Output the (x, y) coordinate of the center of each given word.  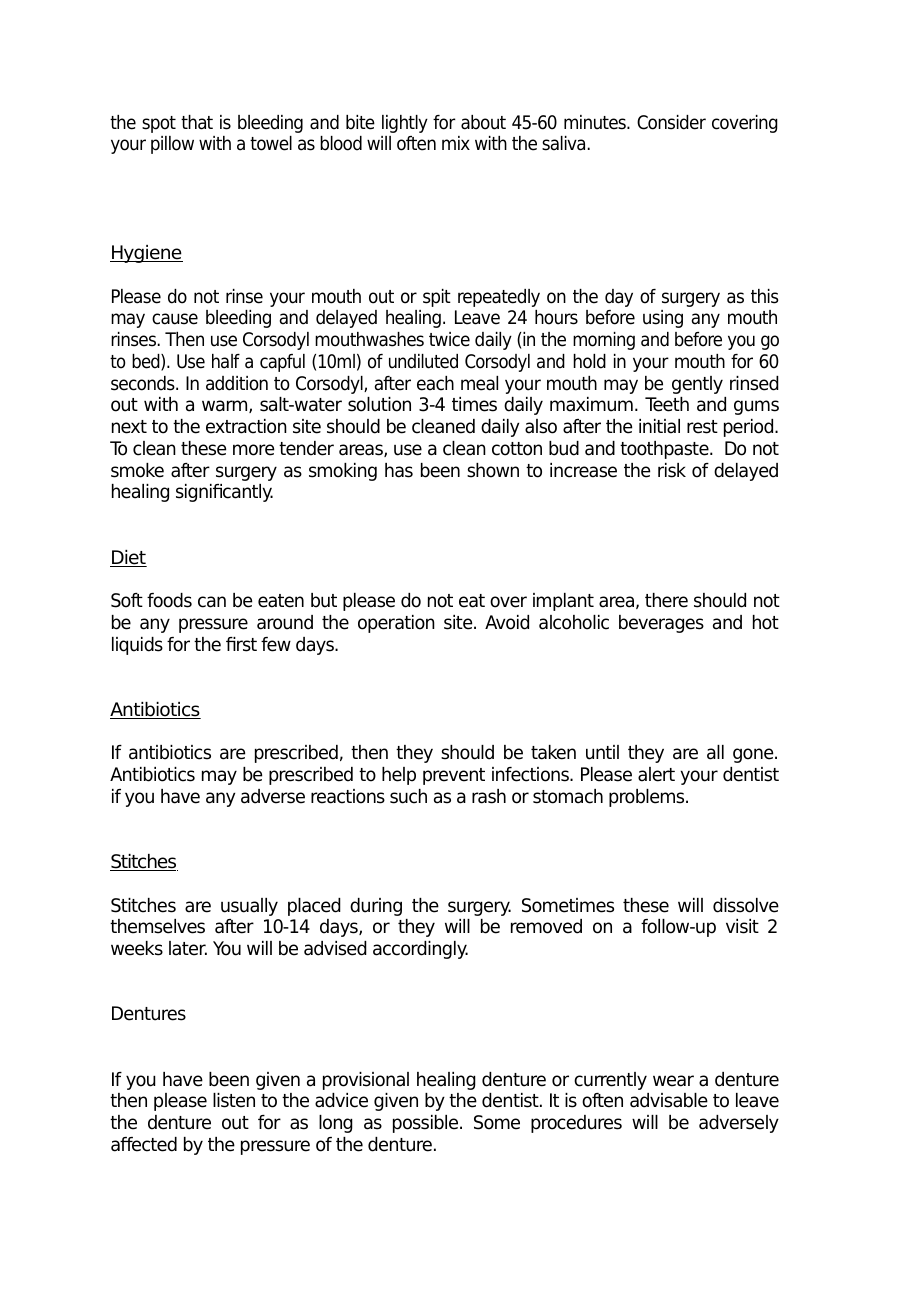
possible (427, 1124)
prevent (454, 776)
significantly (224, 493)
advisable (669, 1100)
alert (656, 774)
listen (234, 1100)
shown (493, 470)
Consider (671, 122)
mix (456, 143)
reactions (348, 796)
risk (672, 470)
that (197, 122)
